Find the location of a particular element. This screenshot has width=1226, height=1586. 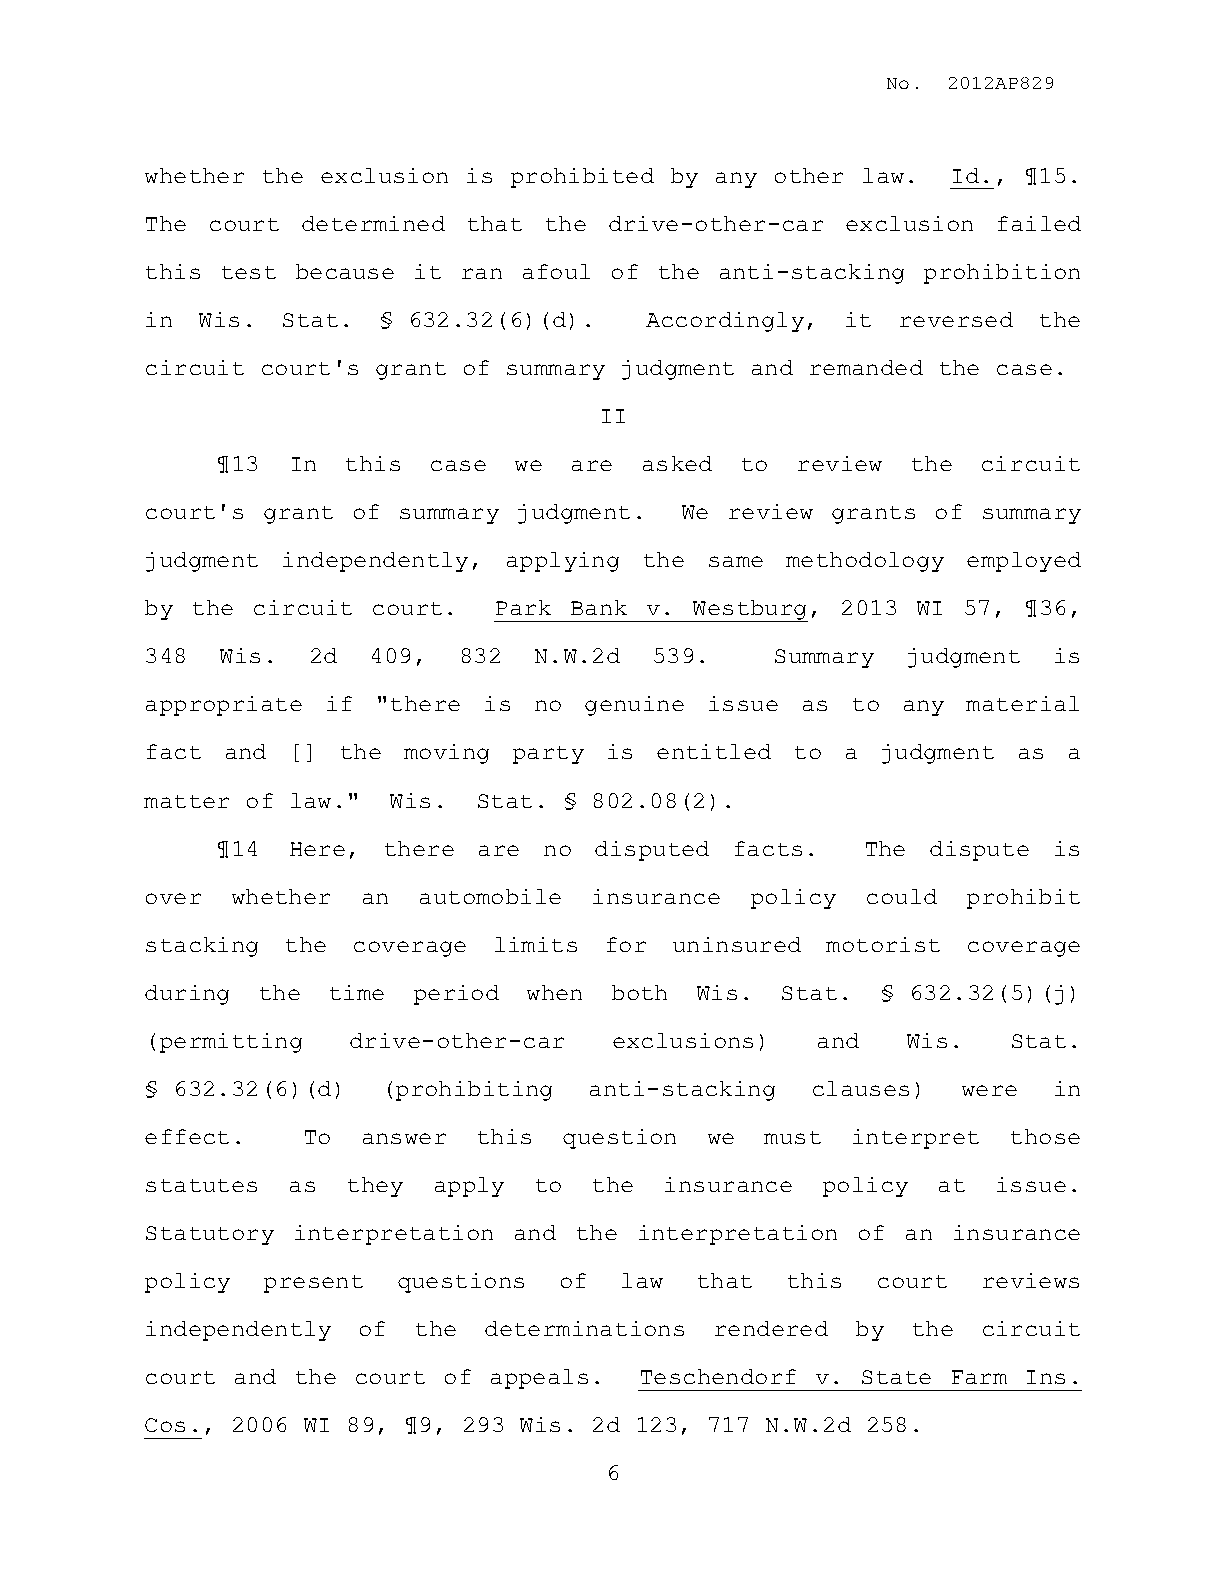

during is located at coordinates (187, 995).
